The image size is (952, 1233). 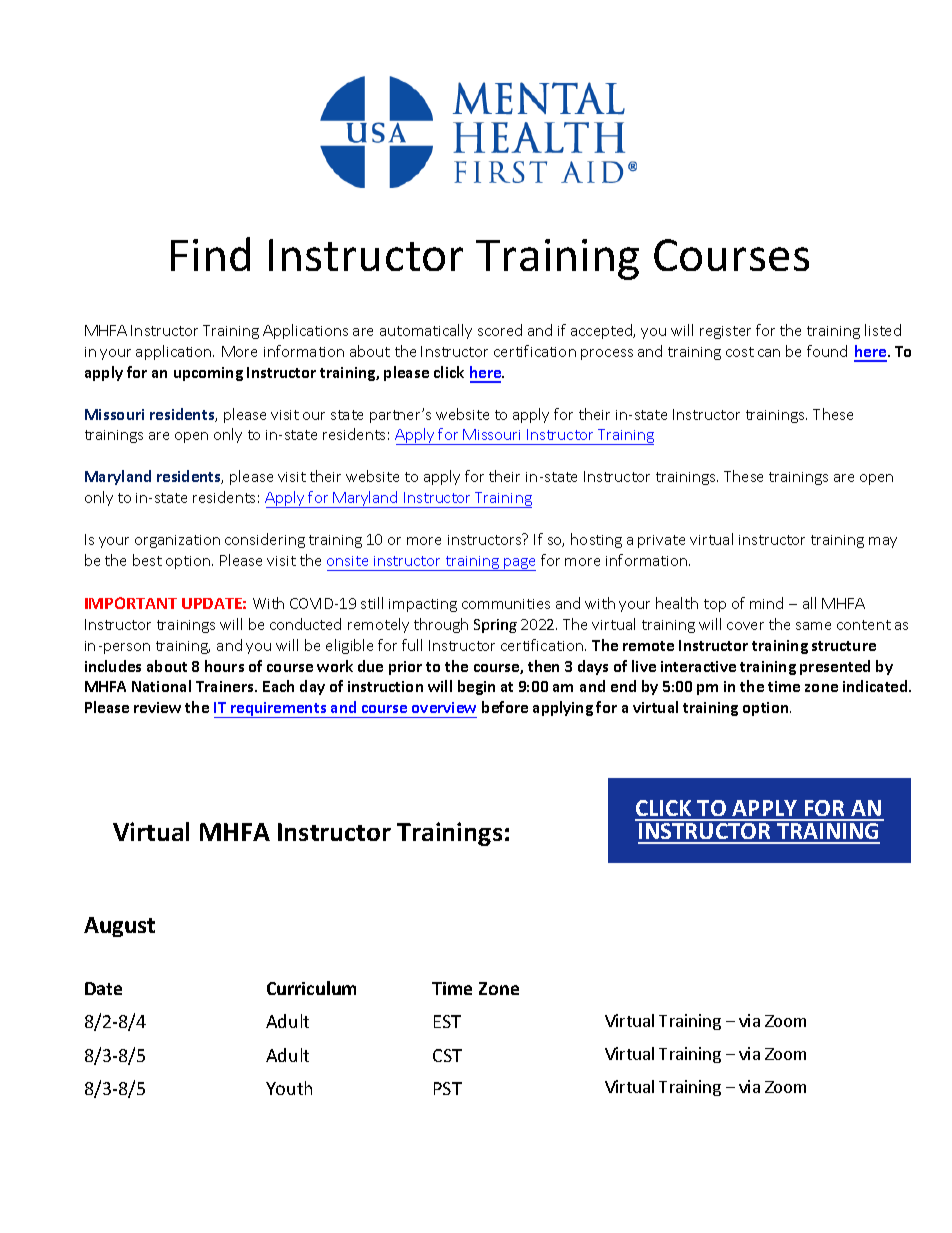 I want to click on register, so click(x=725, y=332).
